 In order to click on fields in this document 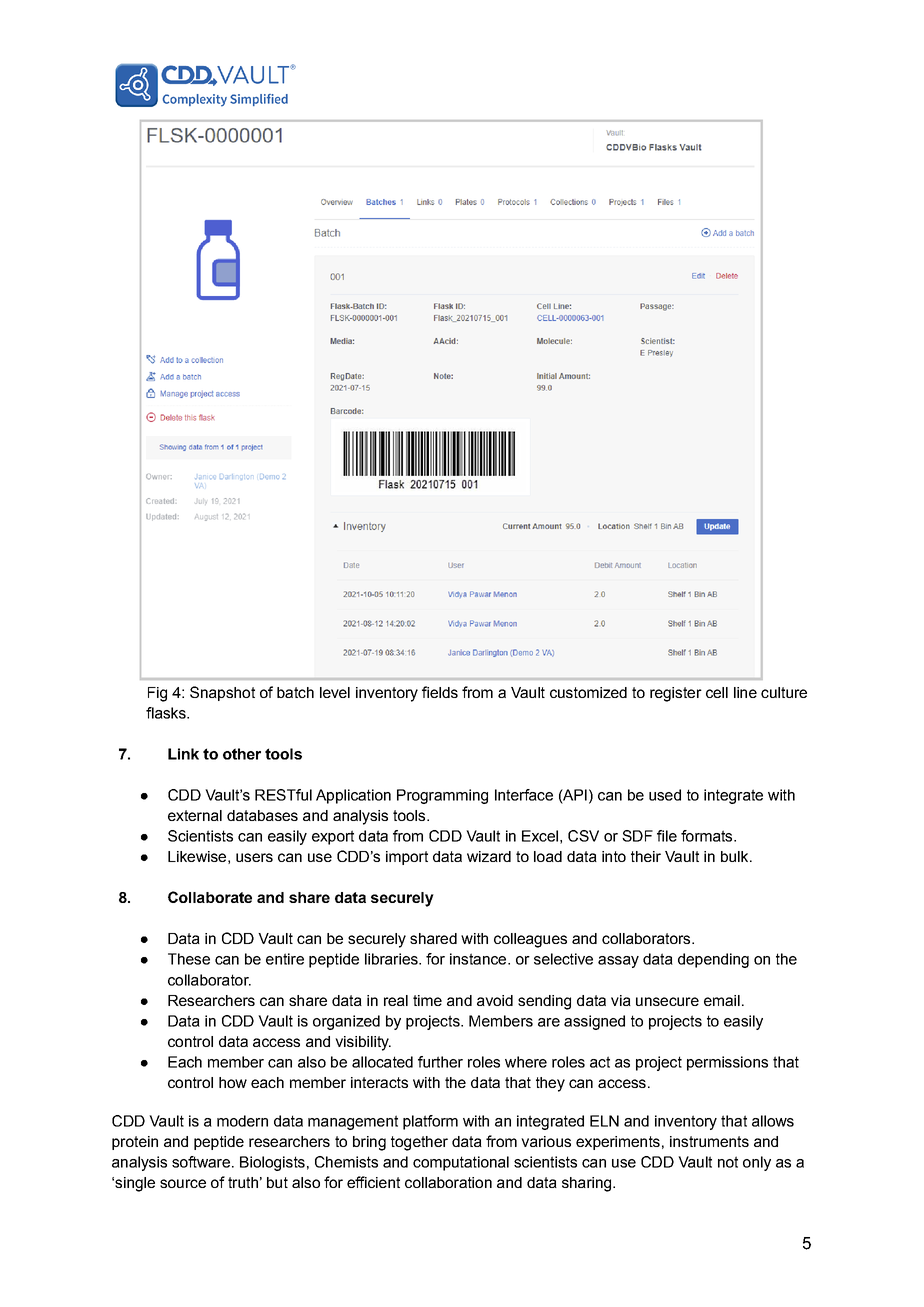, I will do `click(440, 692)`.
